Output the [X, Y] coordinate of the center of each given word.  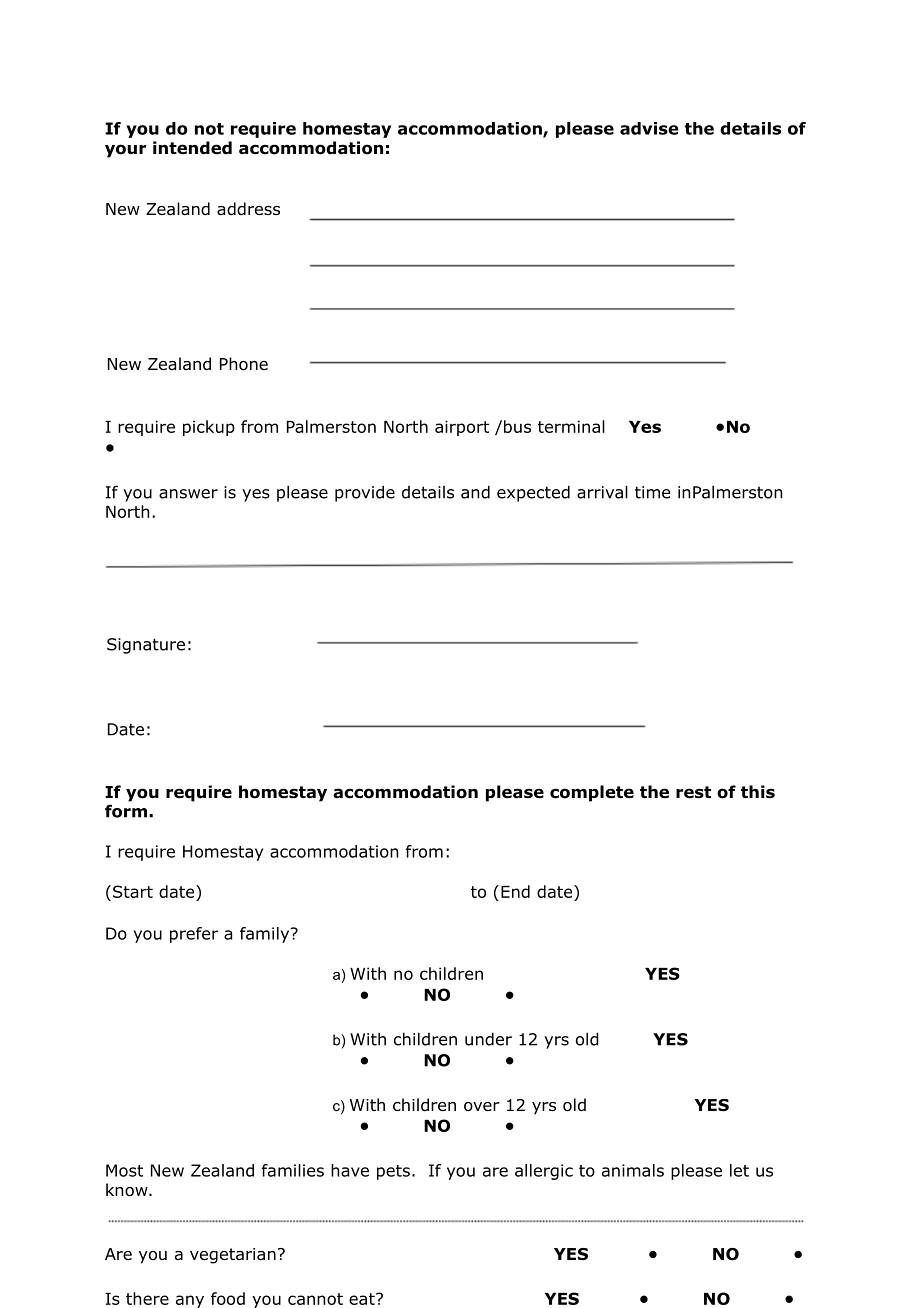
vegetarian [233, 1256]
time [652, 492]
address [248, 209]
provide [365, 493]
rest [693, 792]
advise [649, 128]
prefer [194, 935]
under [488, 1039]
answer [188, 494]
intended [192, 148]
